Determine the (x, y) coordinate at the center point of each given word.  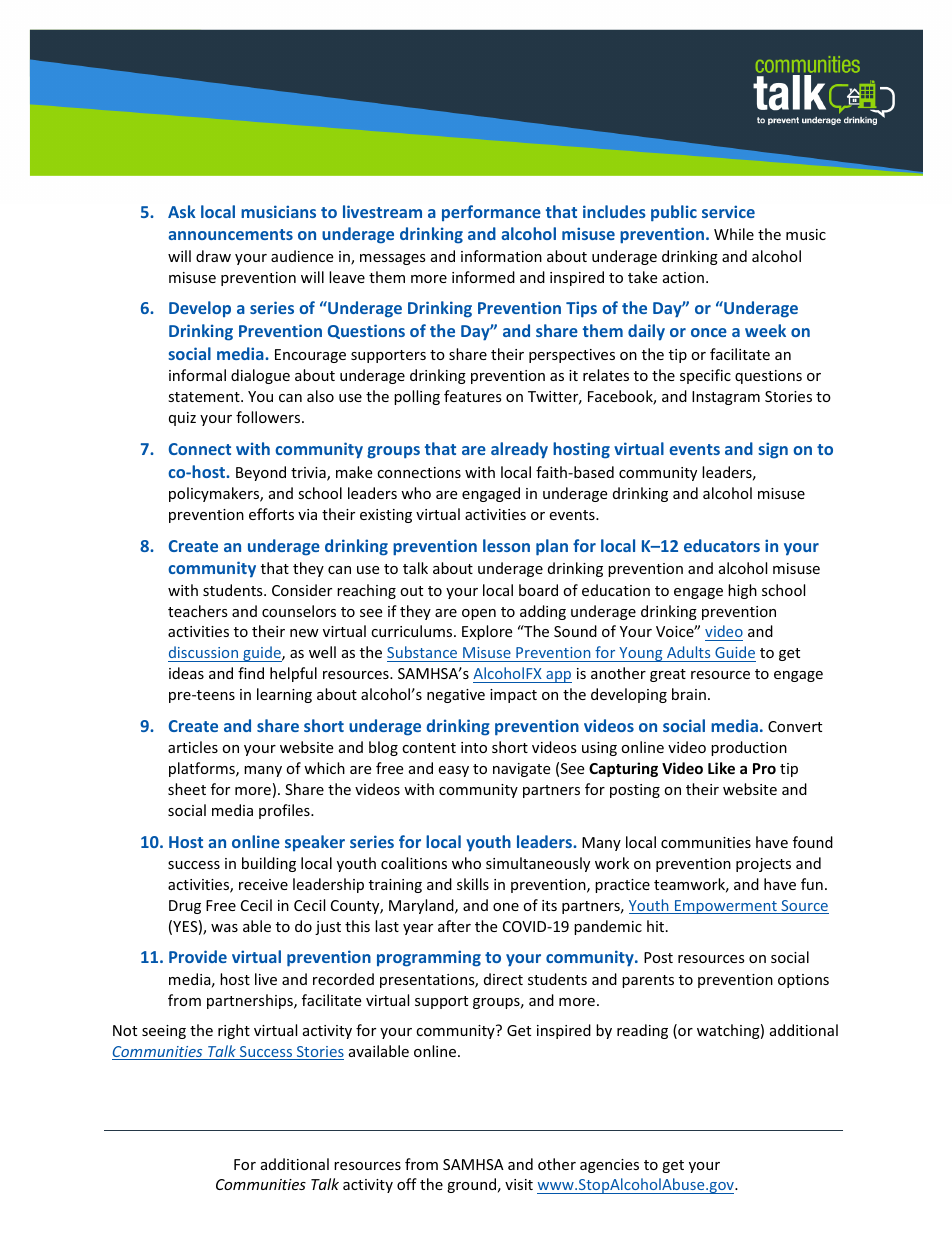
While (734, 234)
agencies (609, 1166)
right (234, 1031)
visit (519, 1184)
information (501, 256)
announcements (230, 234)
